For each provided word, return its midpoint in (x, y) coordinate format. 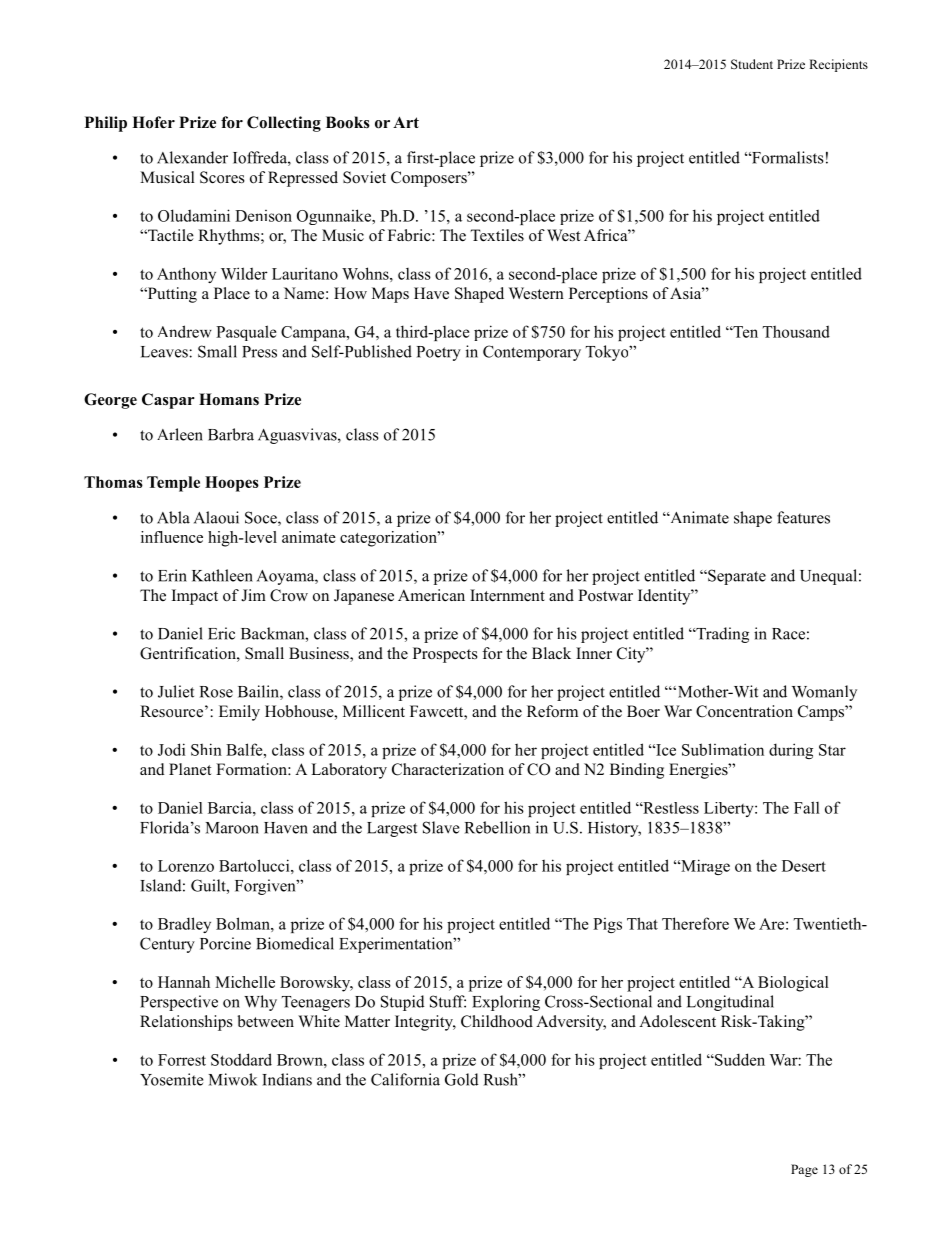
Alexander (192, 157)
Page (804, 1170)
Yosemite (171, 1079)
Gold (462, 1079)
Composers (430, 179)
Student (752, 64)
